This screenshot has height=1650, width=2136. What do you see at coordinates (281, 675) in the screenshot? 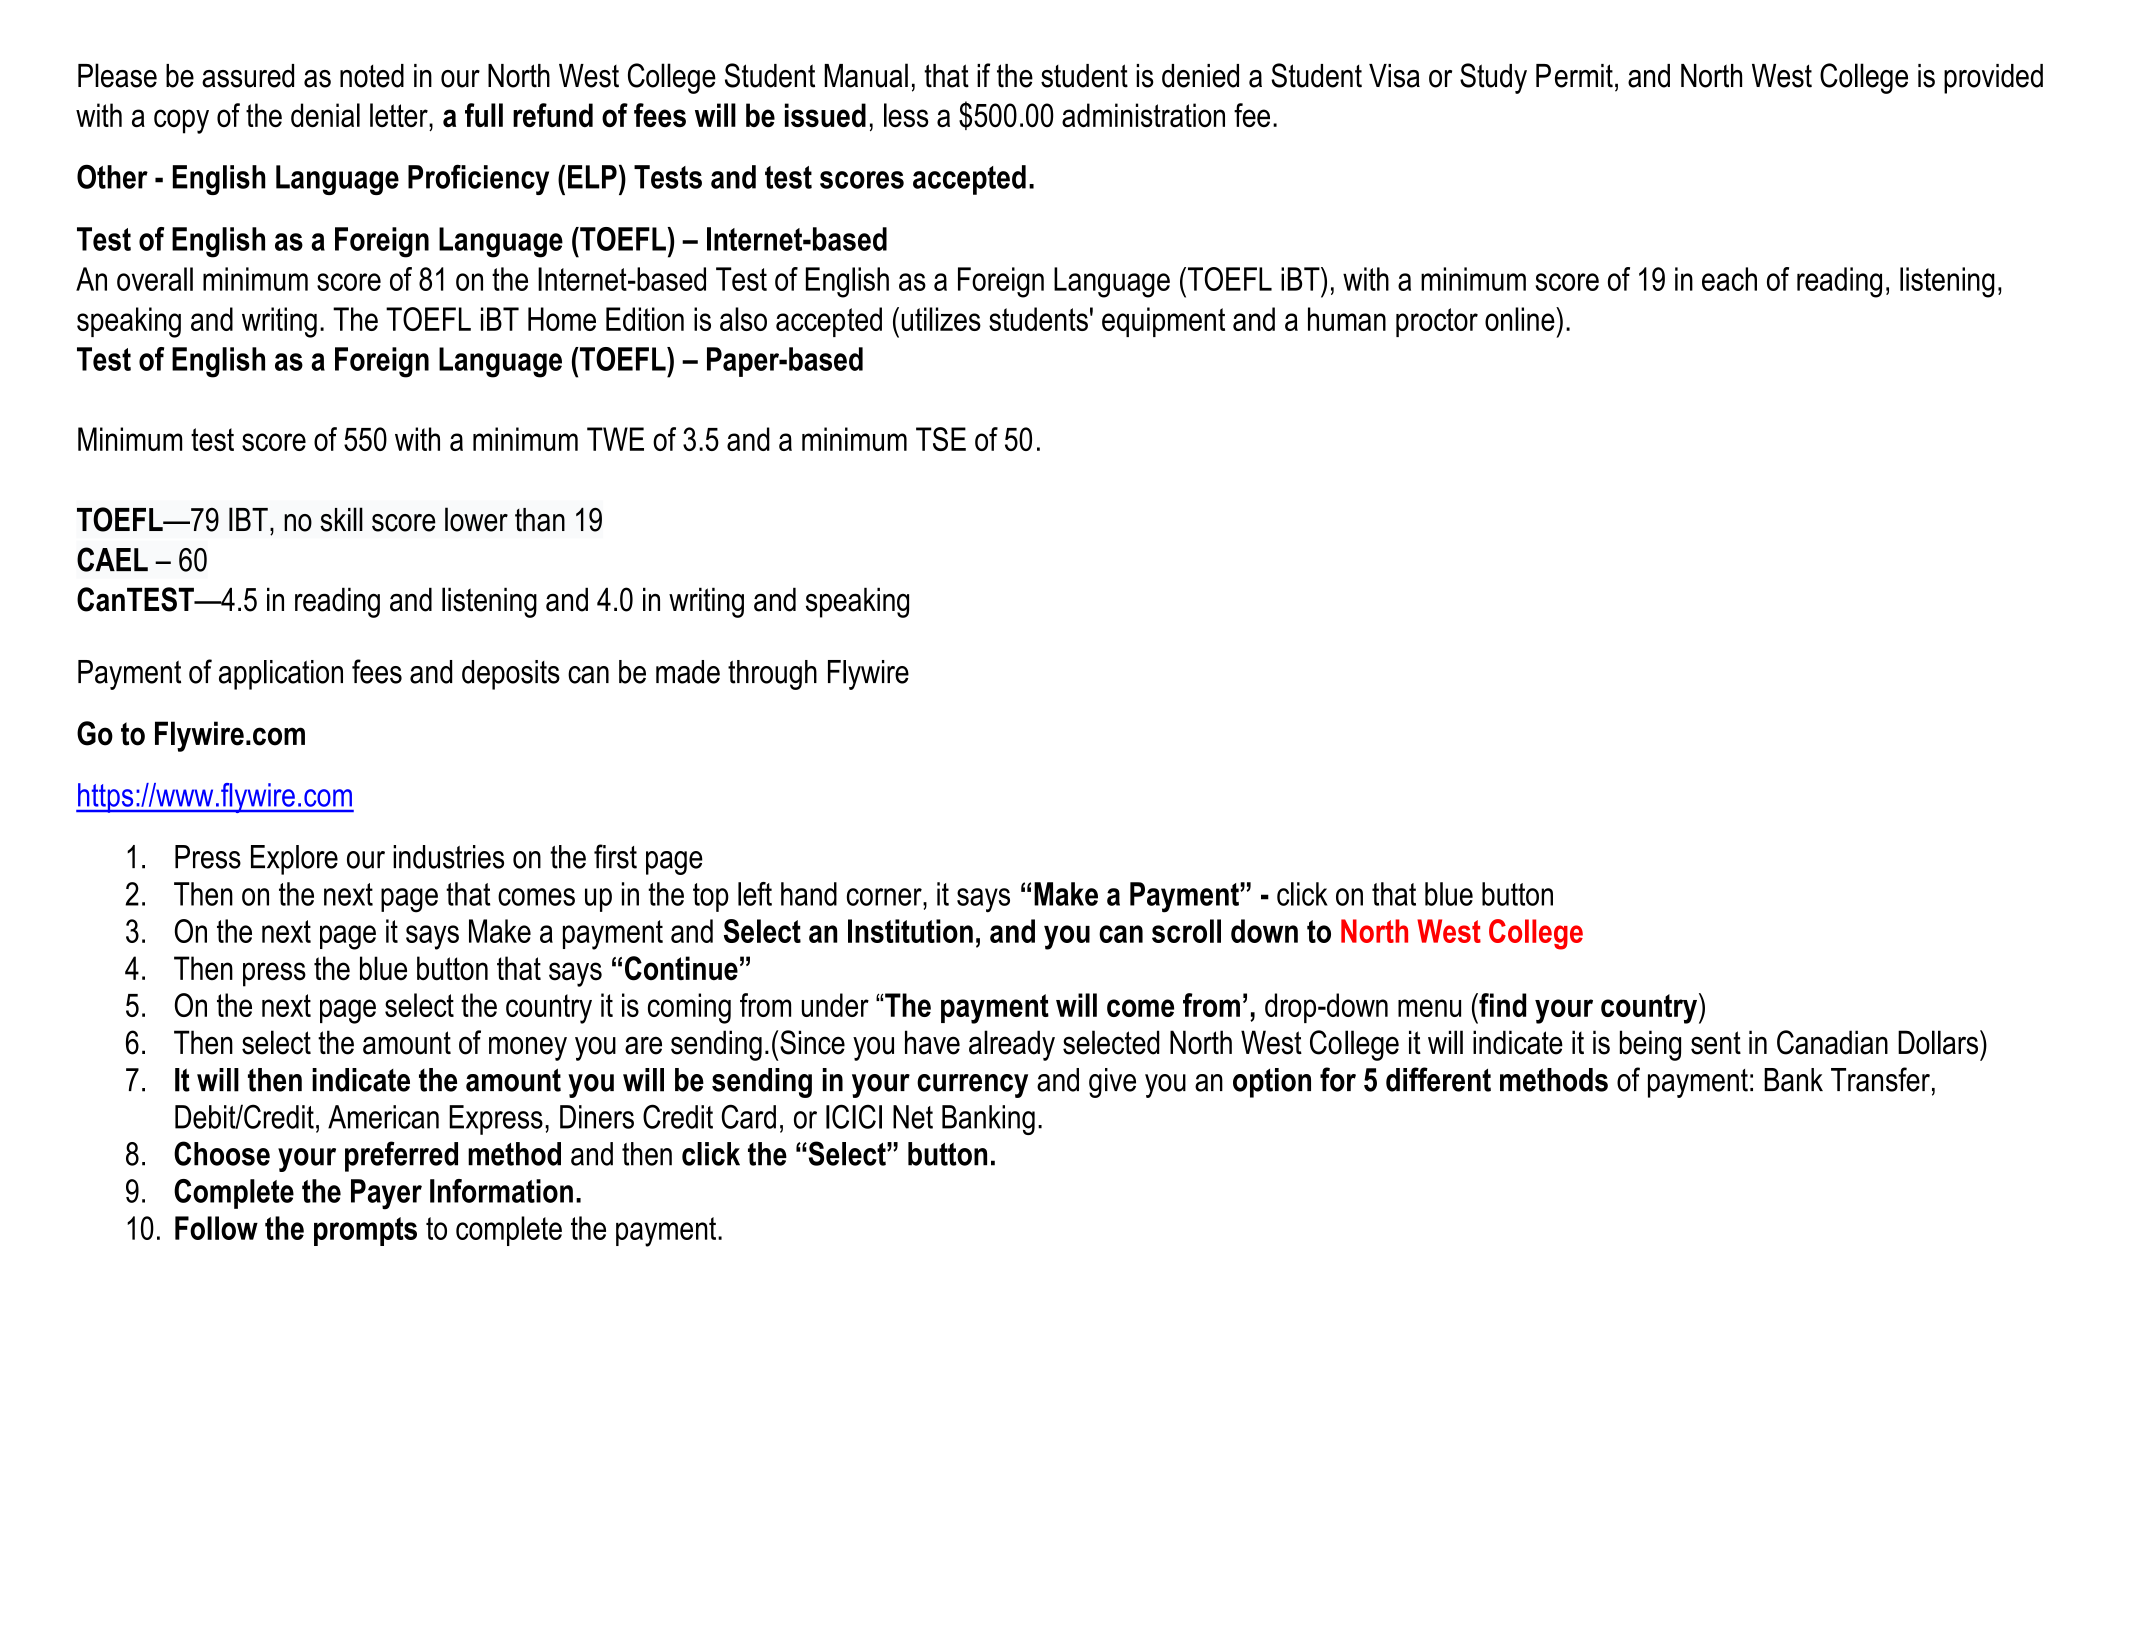
I see `application` at bounding box center [281, 675].
